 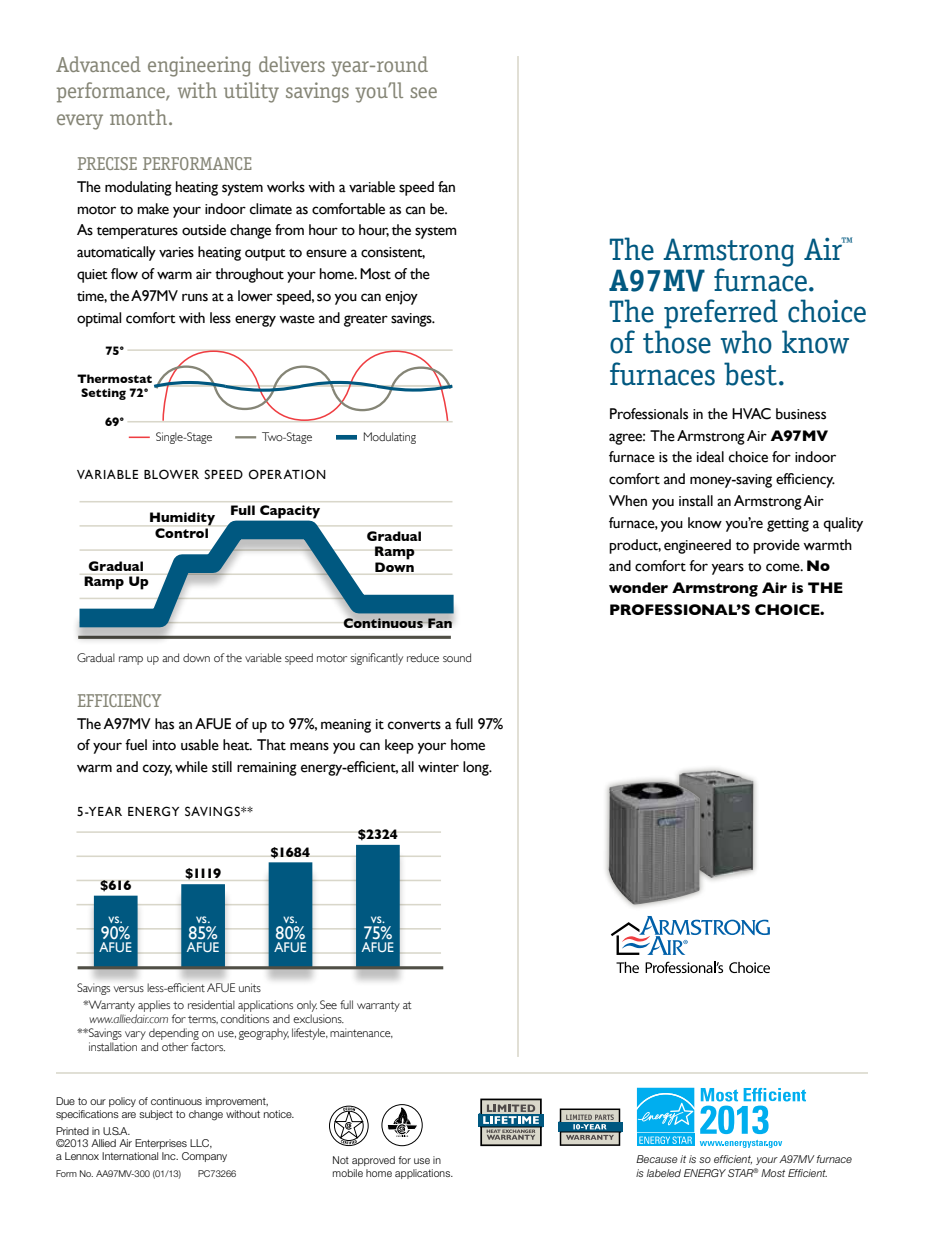 I want to click on Enterprises, so click(x=161, y=1144).
